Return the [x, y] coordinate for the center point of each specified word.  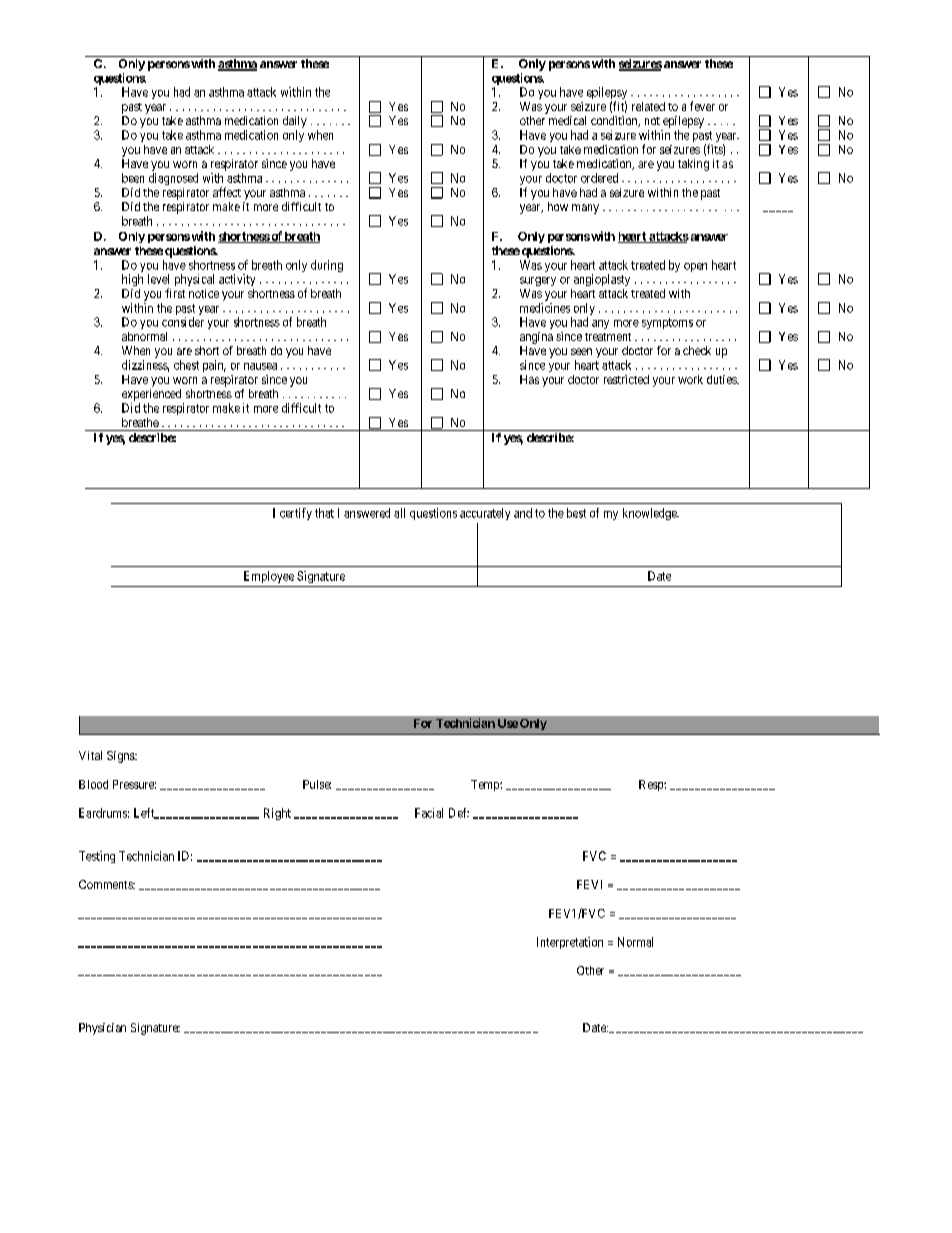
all [399, 513]
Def [459, 813]
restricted [626, 379]
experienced [153, 396]
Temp [486, 785]
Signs [121, 757]
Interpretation [570, 943]
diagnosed [173, 179]
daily [295, 123]
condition [615, 121]
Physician [102, 1029]
